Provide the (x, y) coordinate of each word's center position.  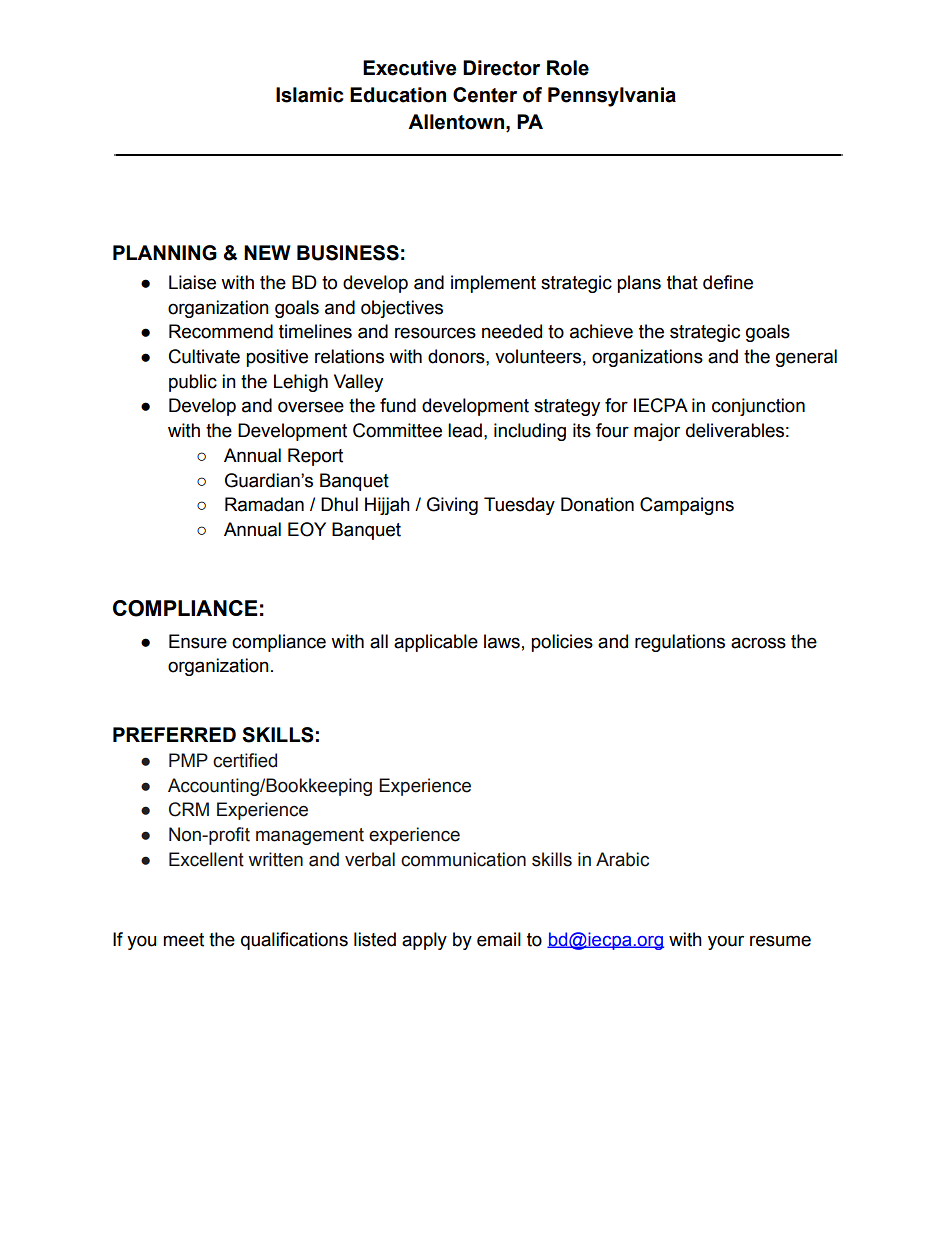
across (758, 643)
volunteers (538, 356)
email (499, 939)
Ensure (198, 641)
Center (485, 95)
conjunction (758, 407)
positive (277, 358)
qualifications (294, 941)
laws (502, 641)
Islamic (310, 95)
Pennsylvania (612, 97)
